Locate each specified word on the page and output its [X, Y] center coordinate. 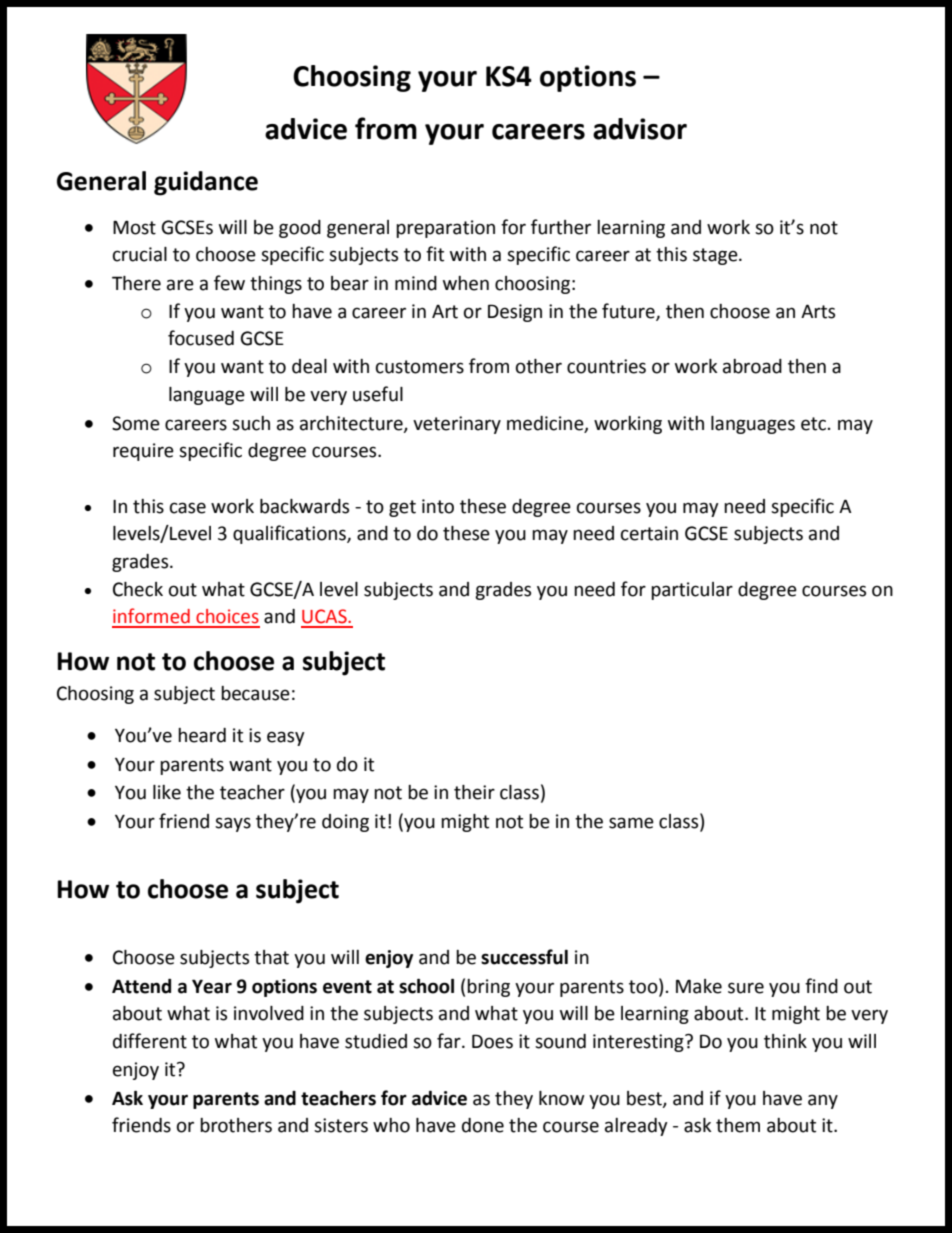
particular [692, 591]
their [474, 792]
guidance [206, 183]
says [233, 824]
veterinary [457, 425]
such [251, 423]
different [150, 1041]
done [483, 1125]
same [631, 823]
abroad [752, 366]
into [438, 506]
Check [138, 589]
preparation [445, 229]
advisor [640, 129]
